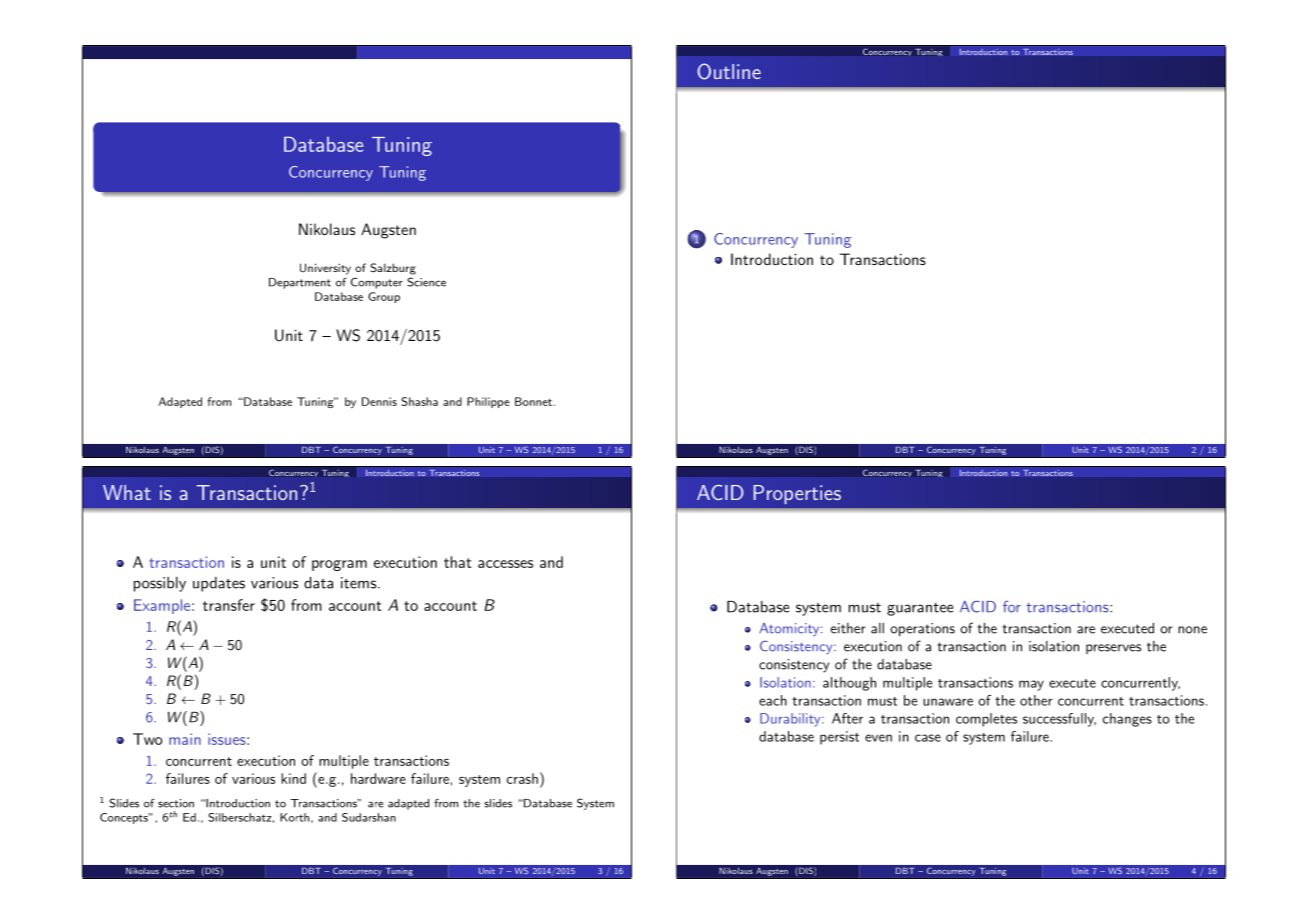 The width and height of the page is (1308, 924). I want to click on kind, so click(293, 778).
